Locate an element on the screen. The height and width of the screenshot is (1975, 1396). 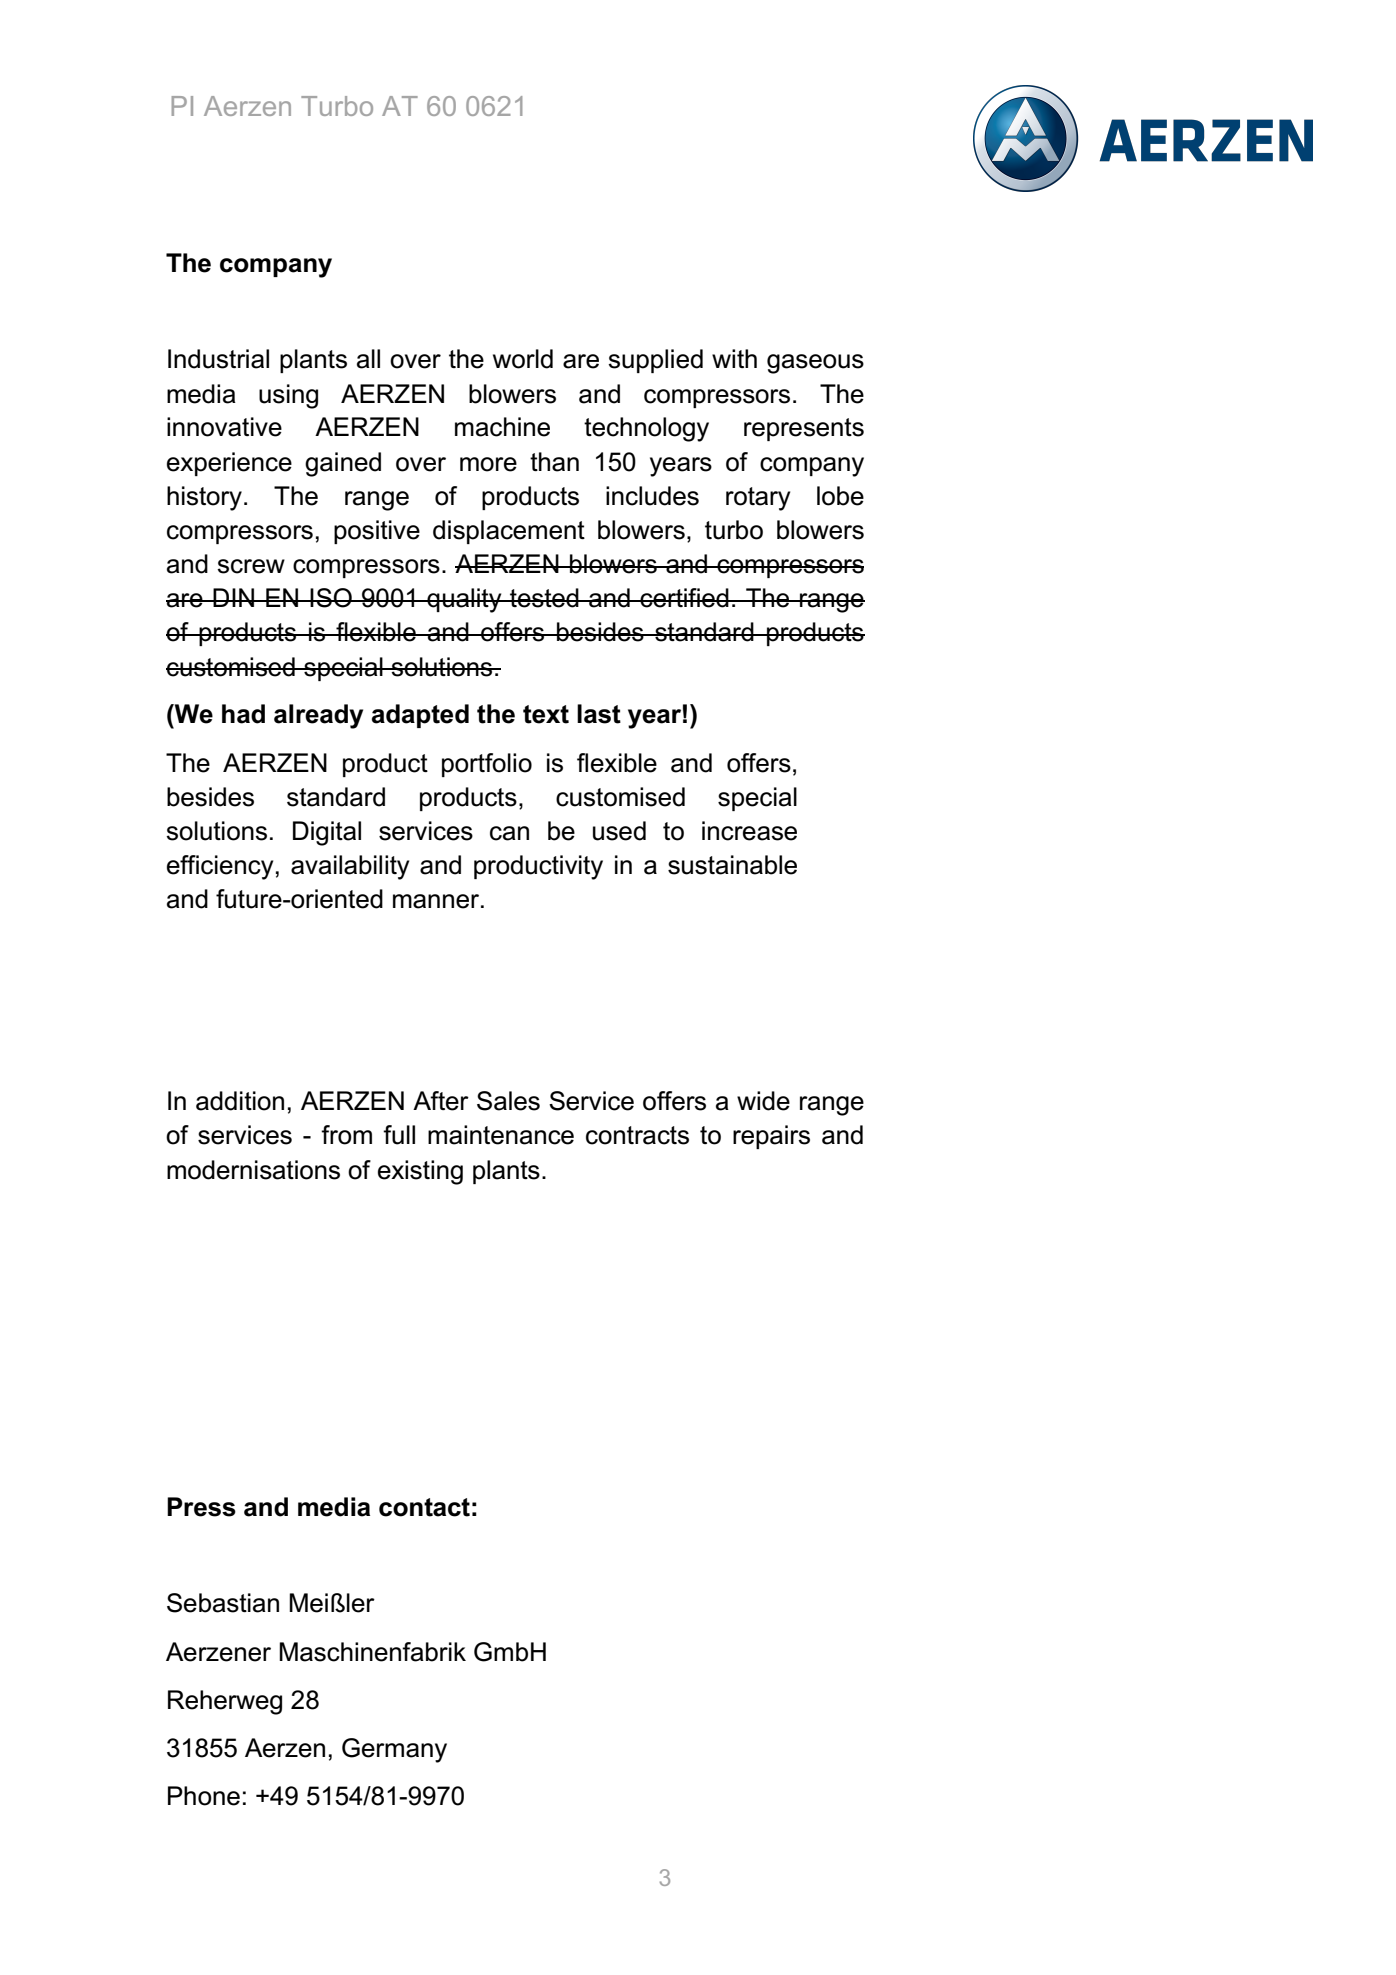
using is located at coordinates (288, 396).
